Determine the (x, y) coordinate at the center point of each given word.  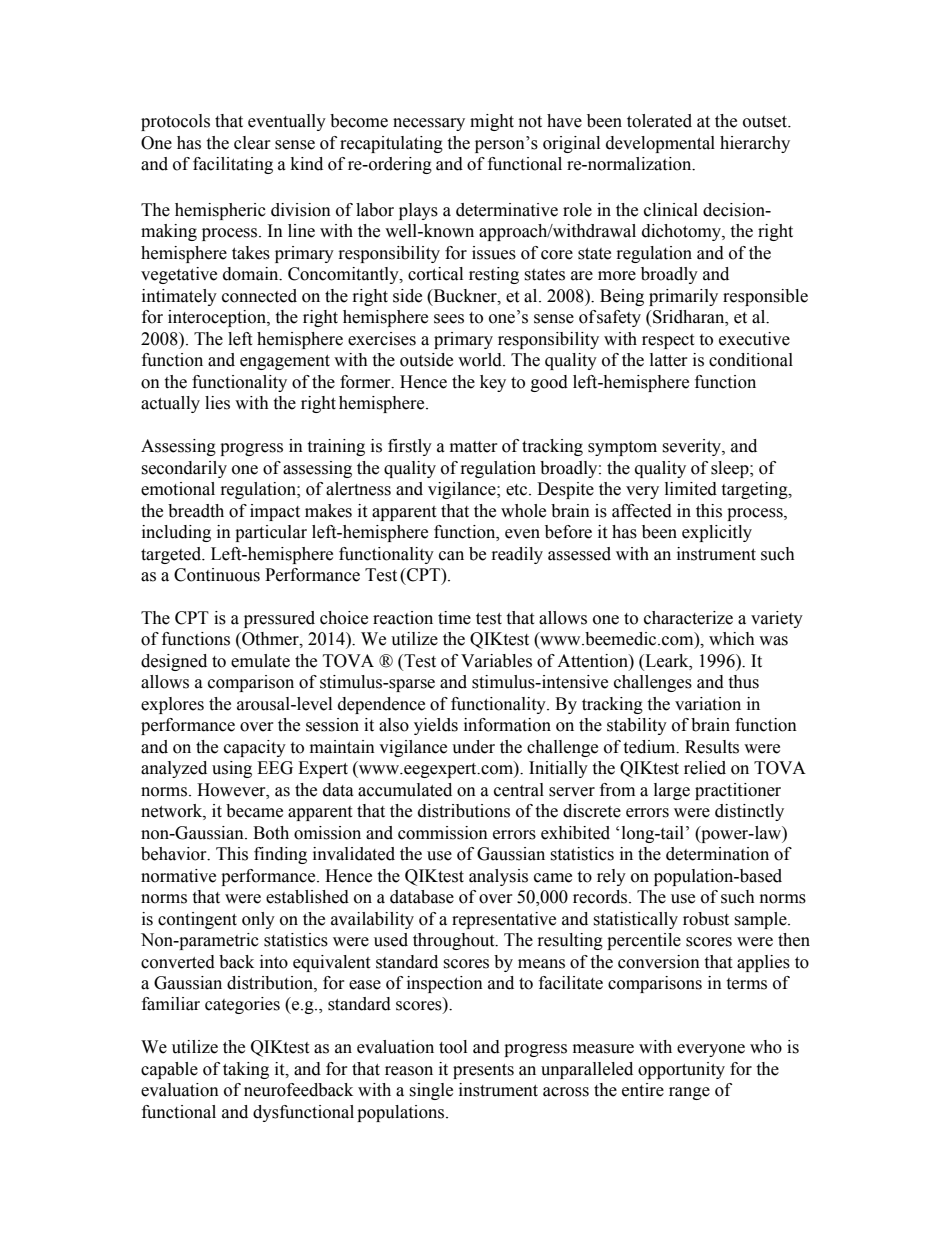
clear (252, 143)
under (473, 747)
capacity (255, 748)
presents (483, 1071)
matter (474, 447)
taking (246, 1070)
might (492, 122)
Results (712, 747)
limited (691, 489)
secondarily (184, 469)
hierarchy (755, 144)
